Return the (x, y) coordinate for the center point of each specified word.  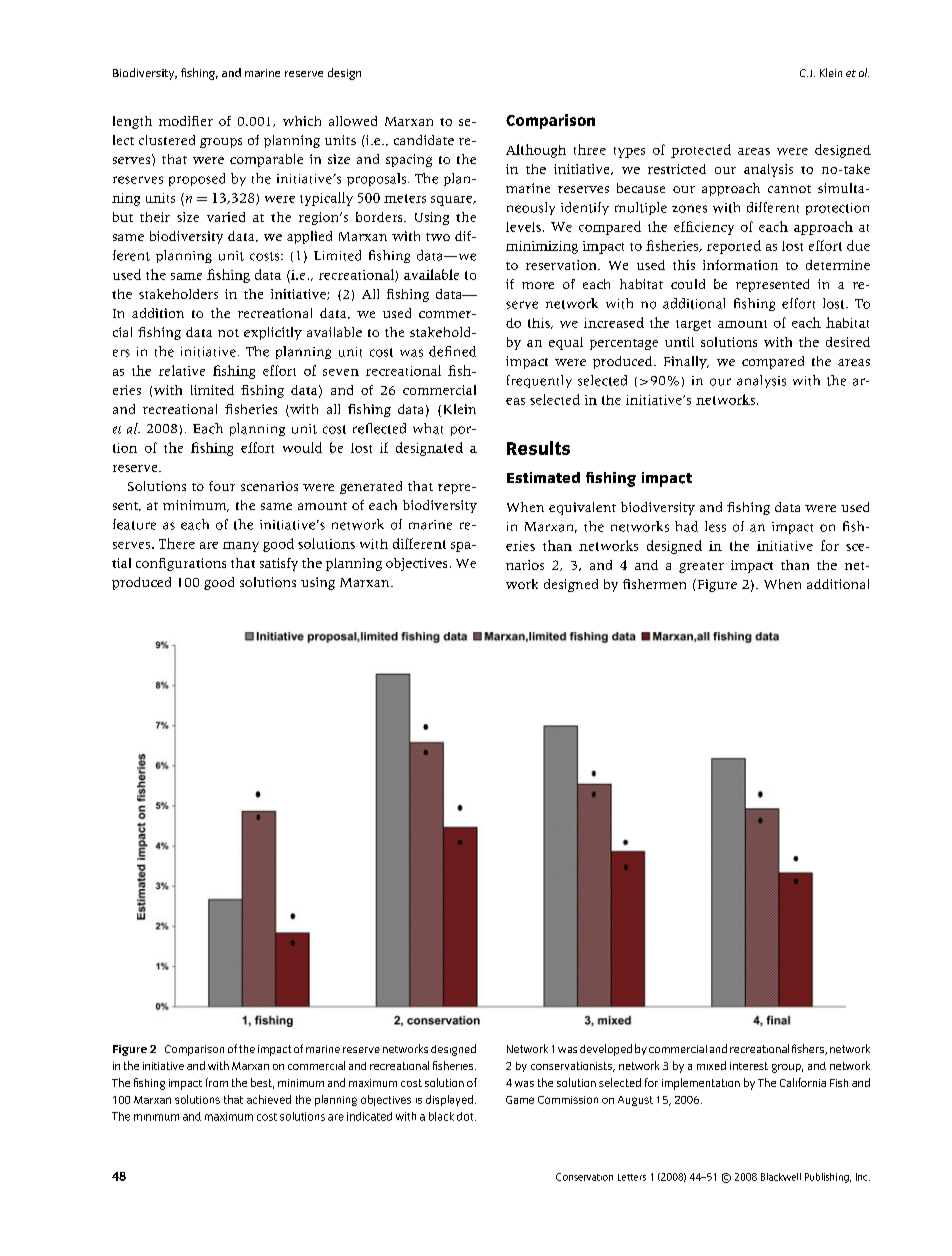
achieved (269, 1099)
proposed (197, 179)
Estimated (543, 477)
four (222, 486)
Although (536, 151)
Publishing (828, 1178)
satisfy (279, 564)
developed (606, 1050)
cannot (789, 189)
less (715, 526)
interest (749, 1066)
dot (466, 1116)
